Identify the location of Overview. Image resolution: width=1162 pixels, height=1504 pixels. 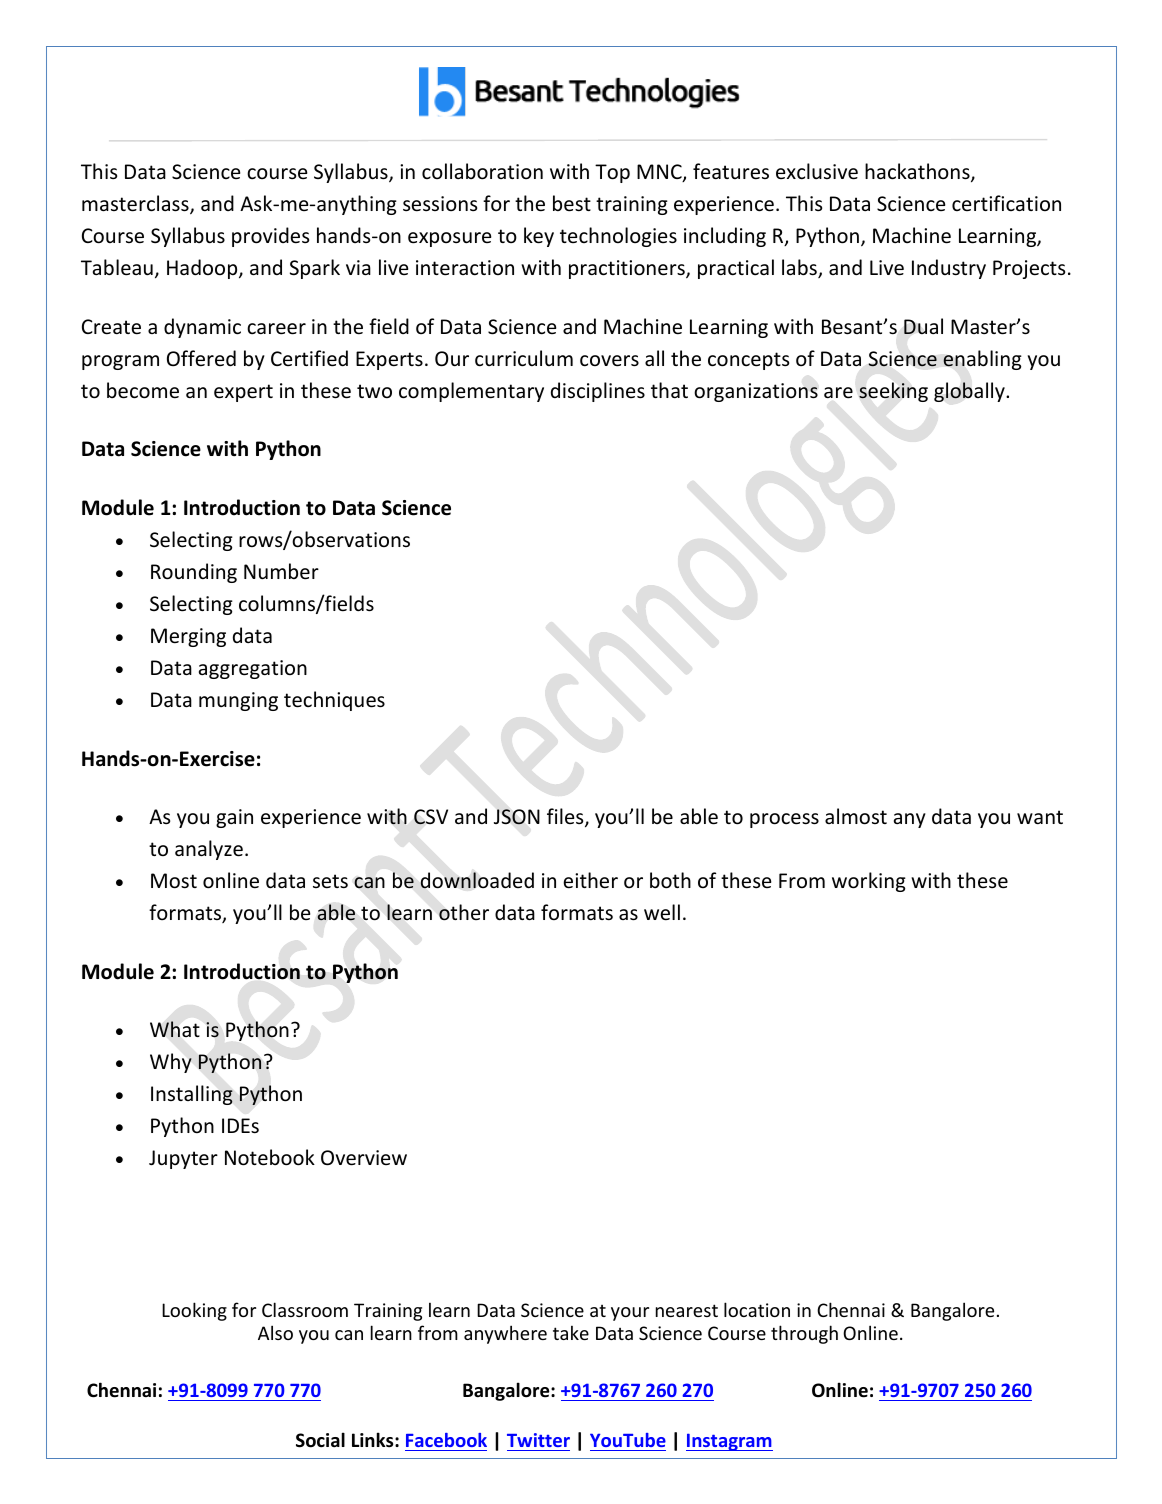
(364, 1158).
